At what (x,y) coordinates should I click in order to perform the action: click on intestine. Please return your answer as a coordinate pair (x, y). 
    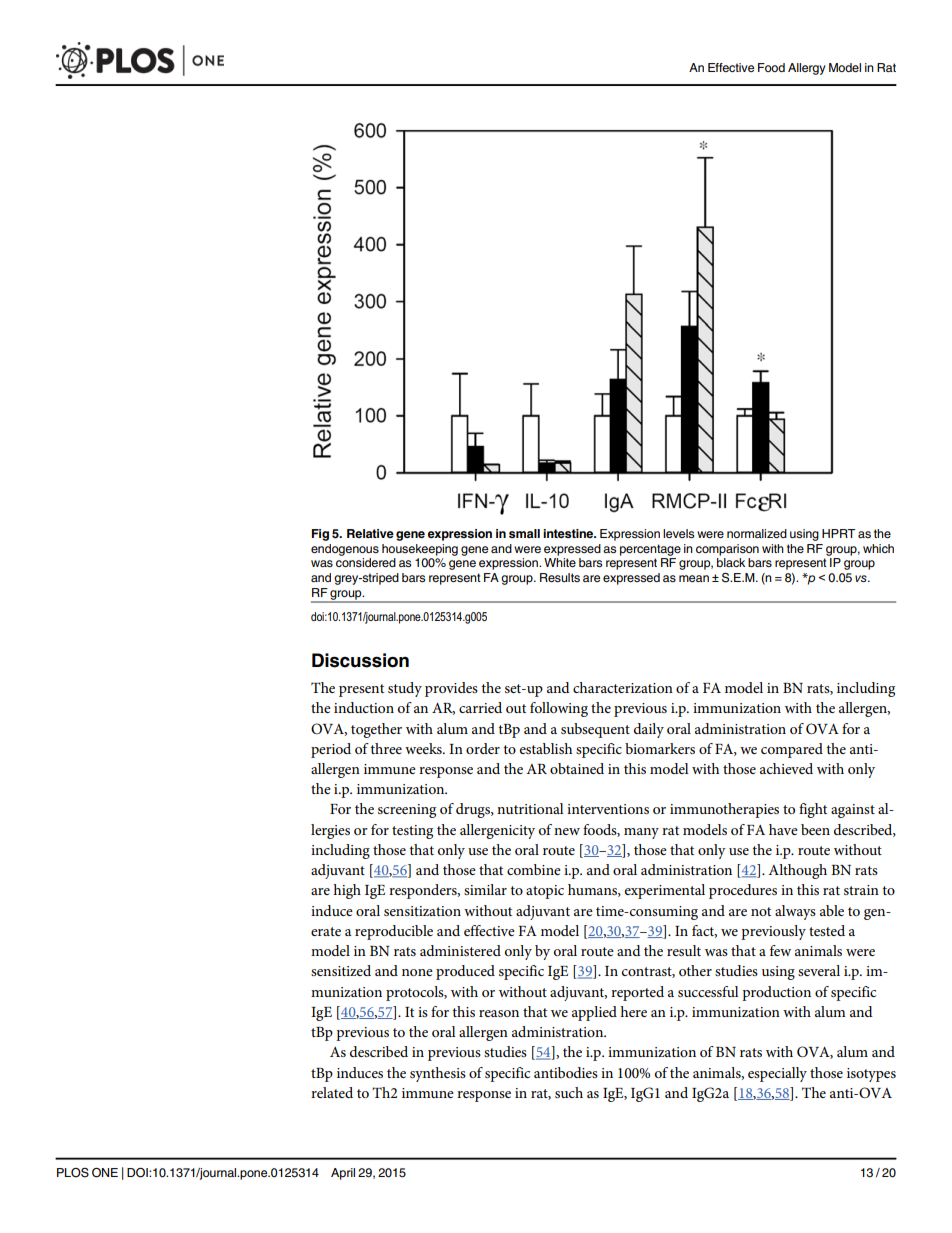
    Looking at the image, I should click on (569, 533).
